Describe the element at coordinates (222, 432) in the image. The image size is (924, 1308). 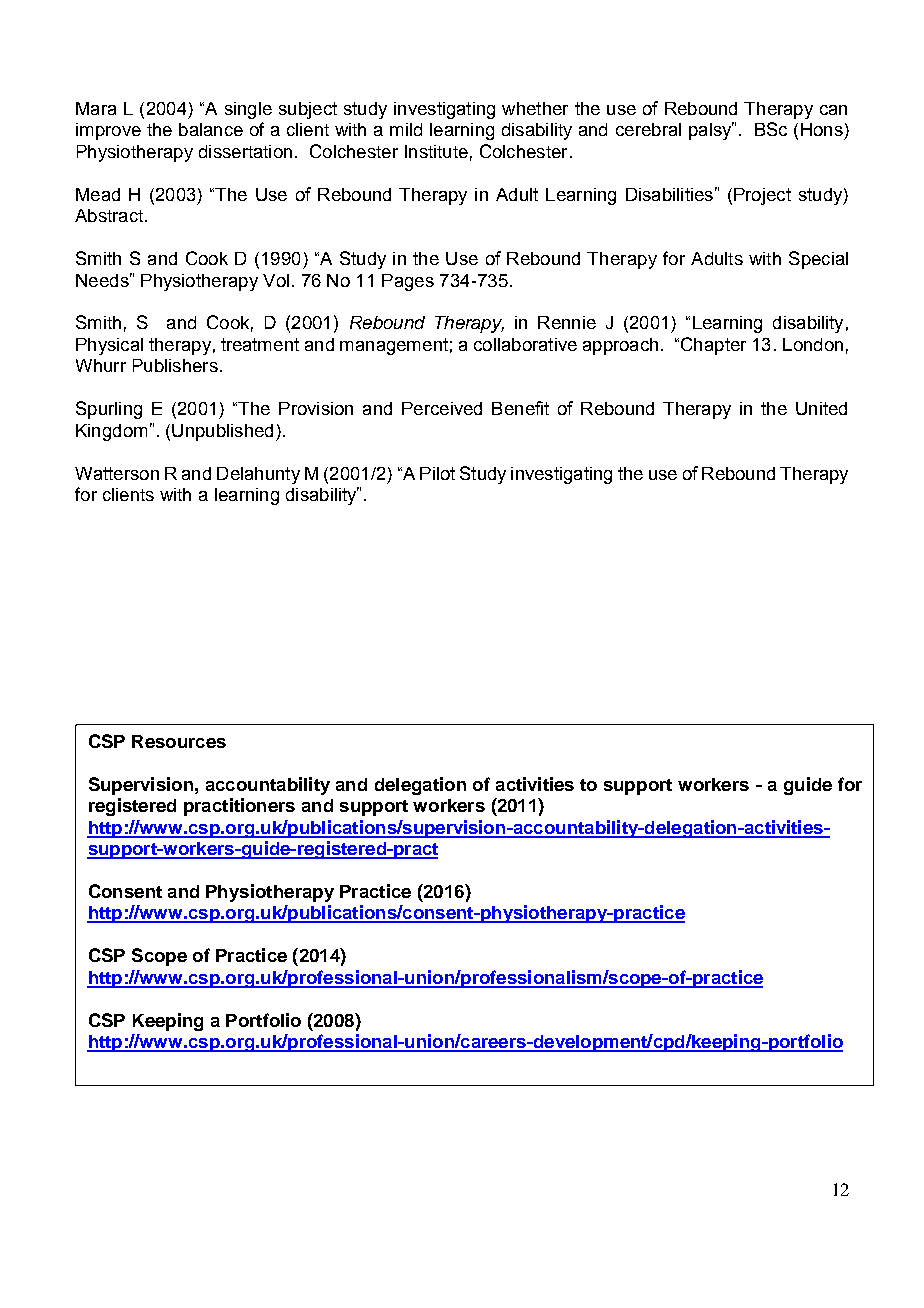
I see `Unpublished` at that location.
